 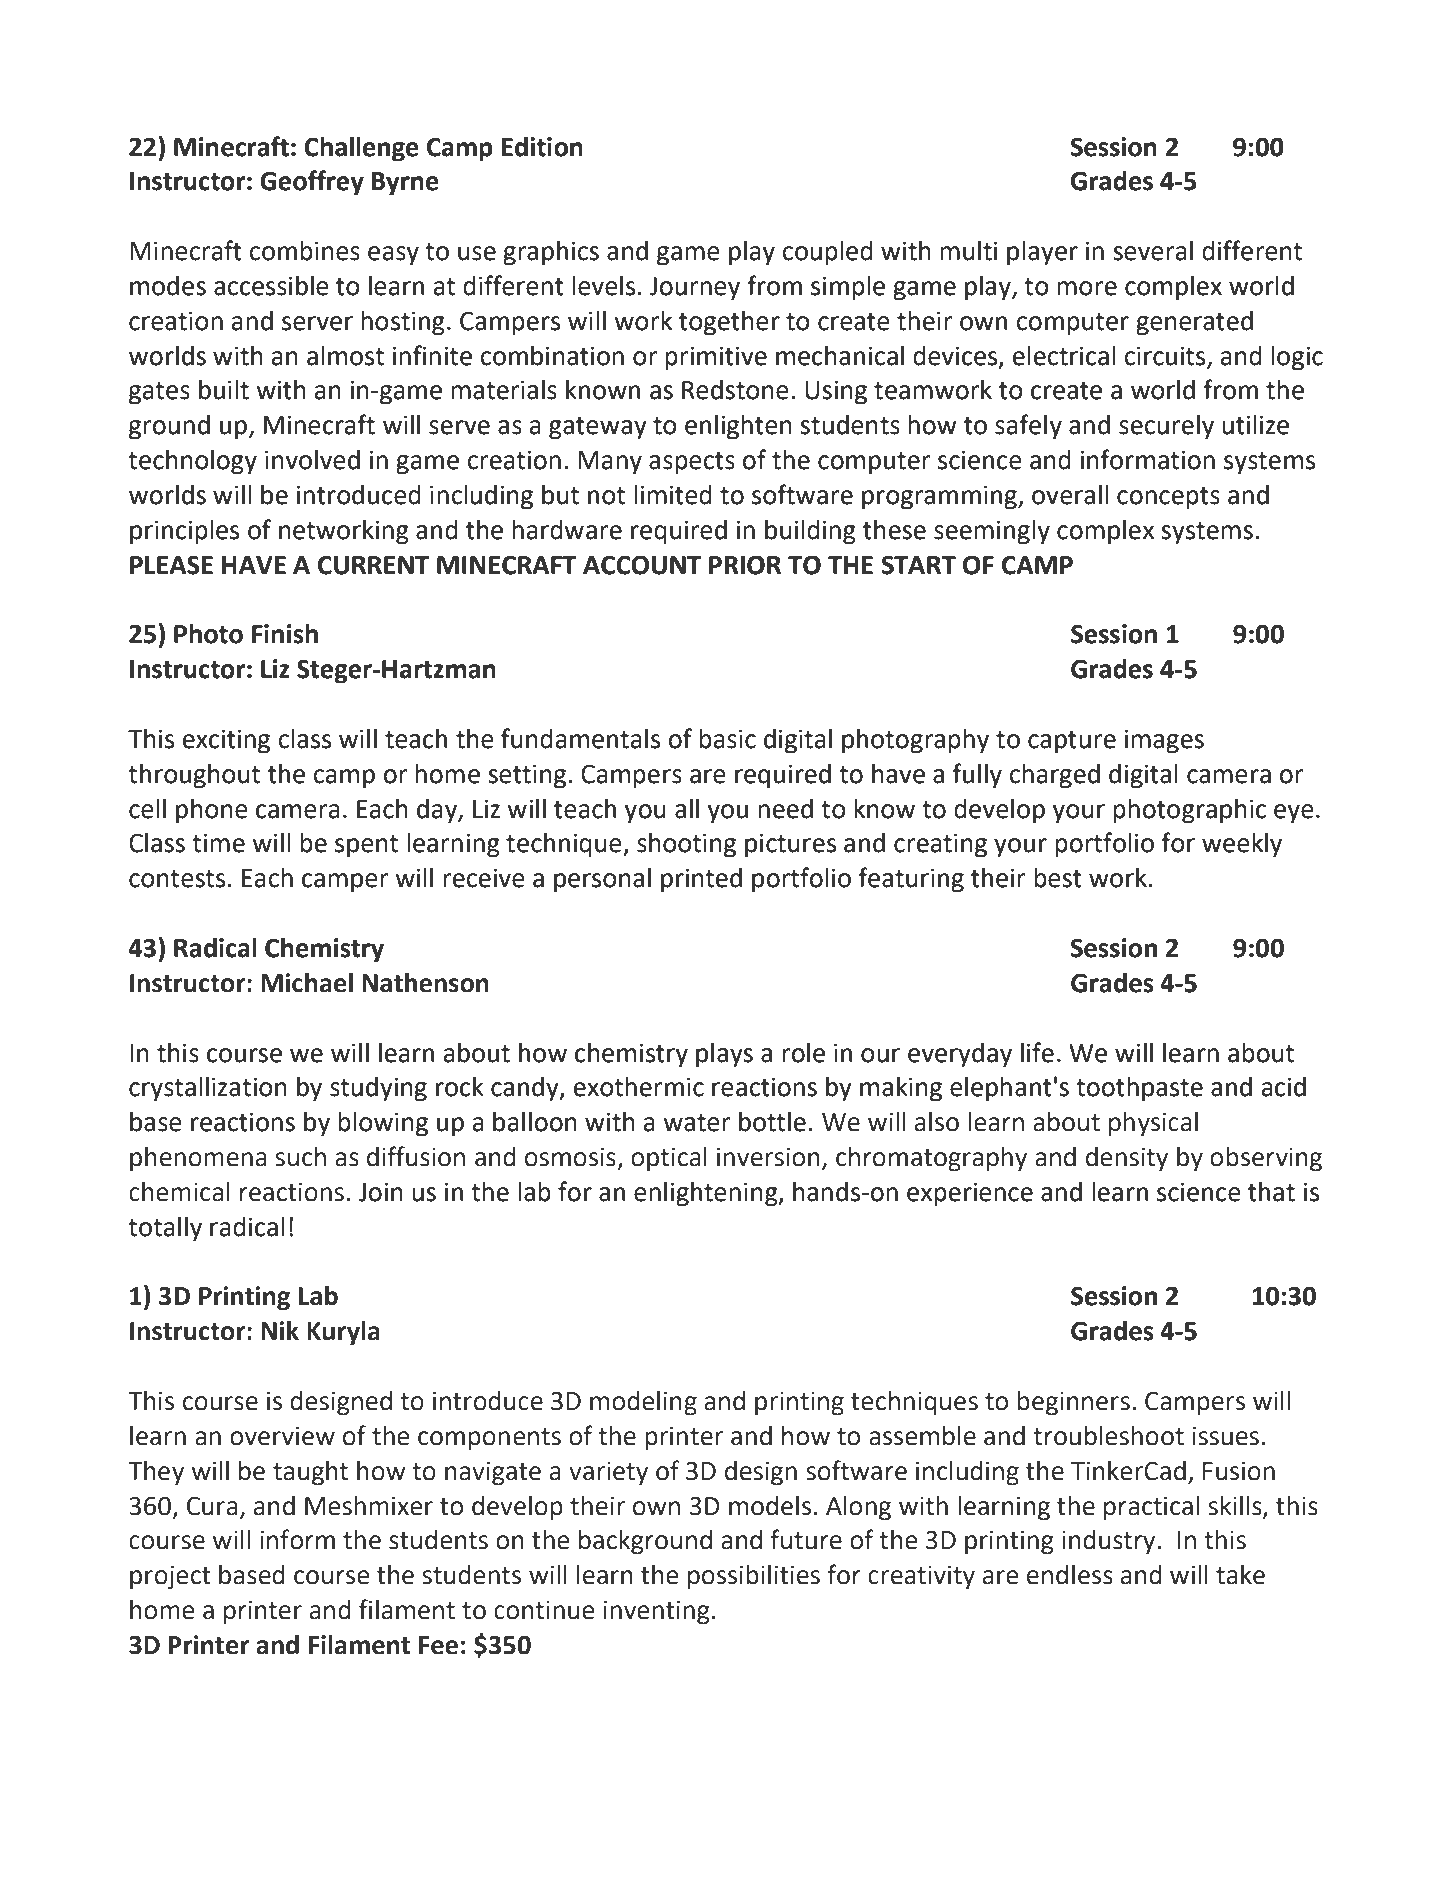 What do you see at coordinates (170, 1578) in the image?
I see `project` at bounding box center [170, 1578].
